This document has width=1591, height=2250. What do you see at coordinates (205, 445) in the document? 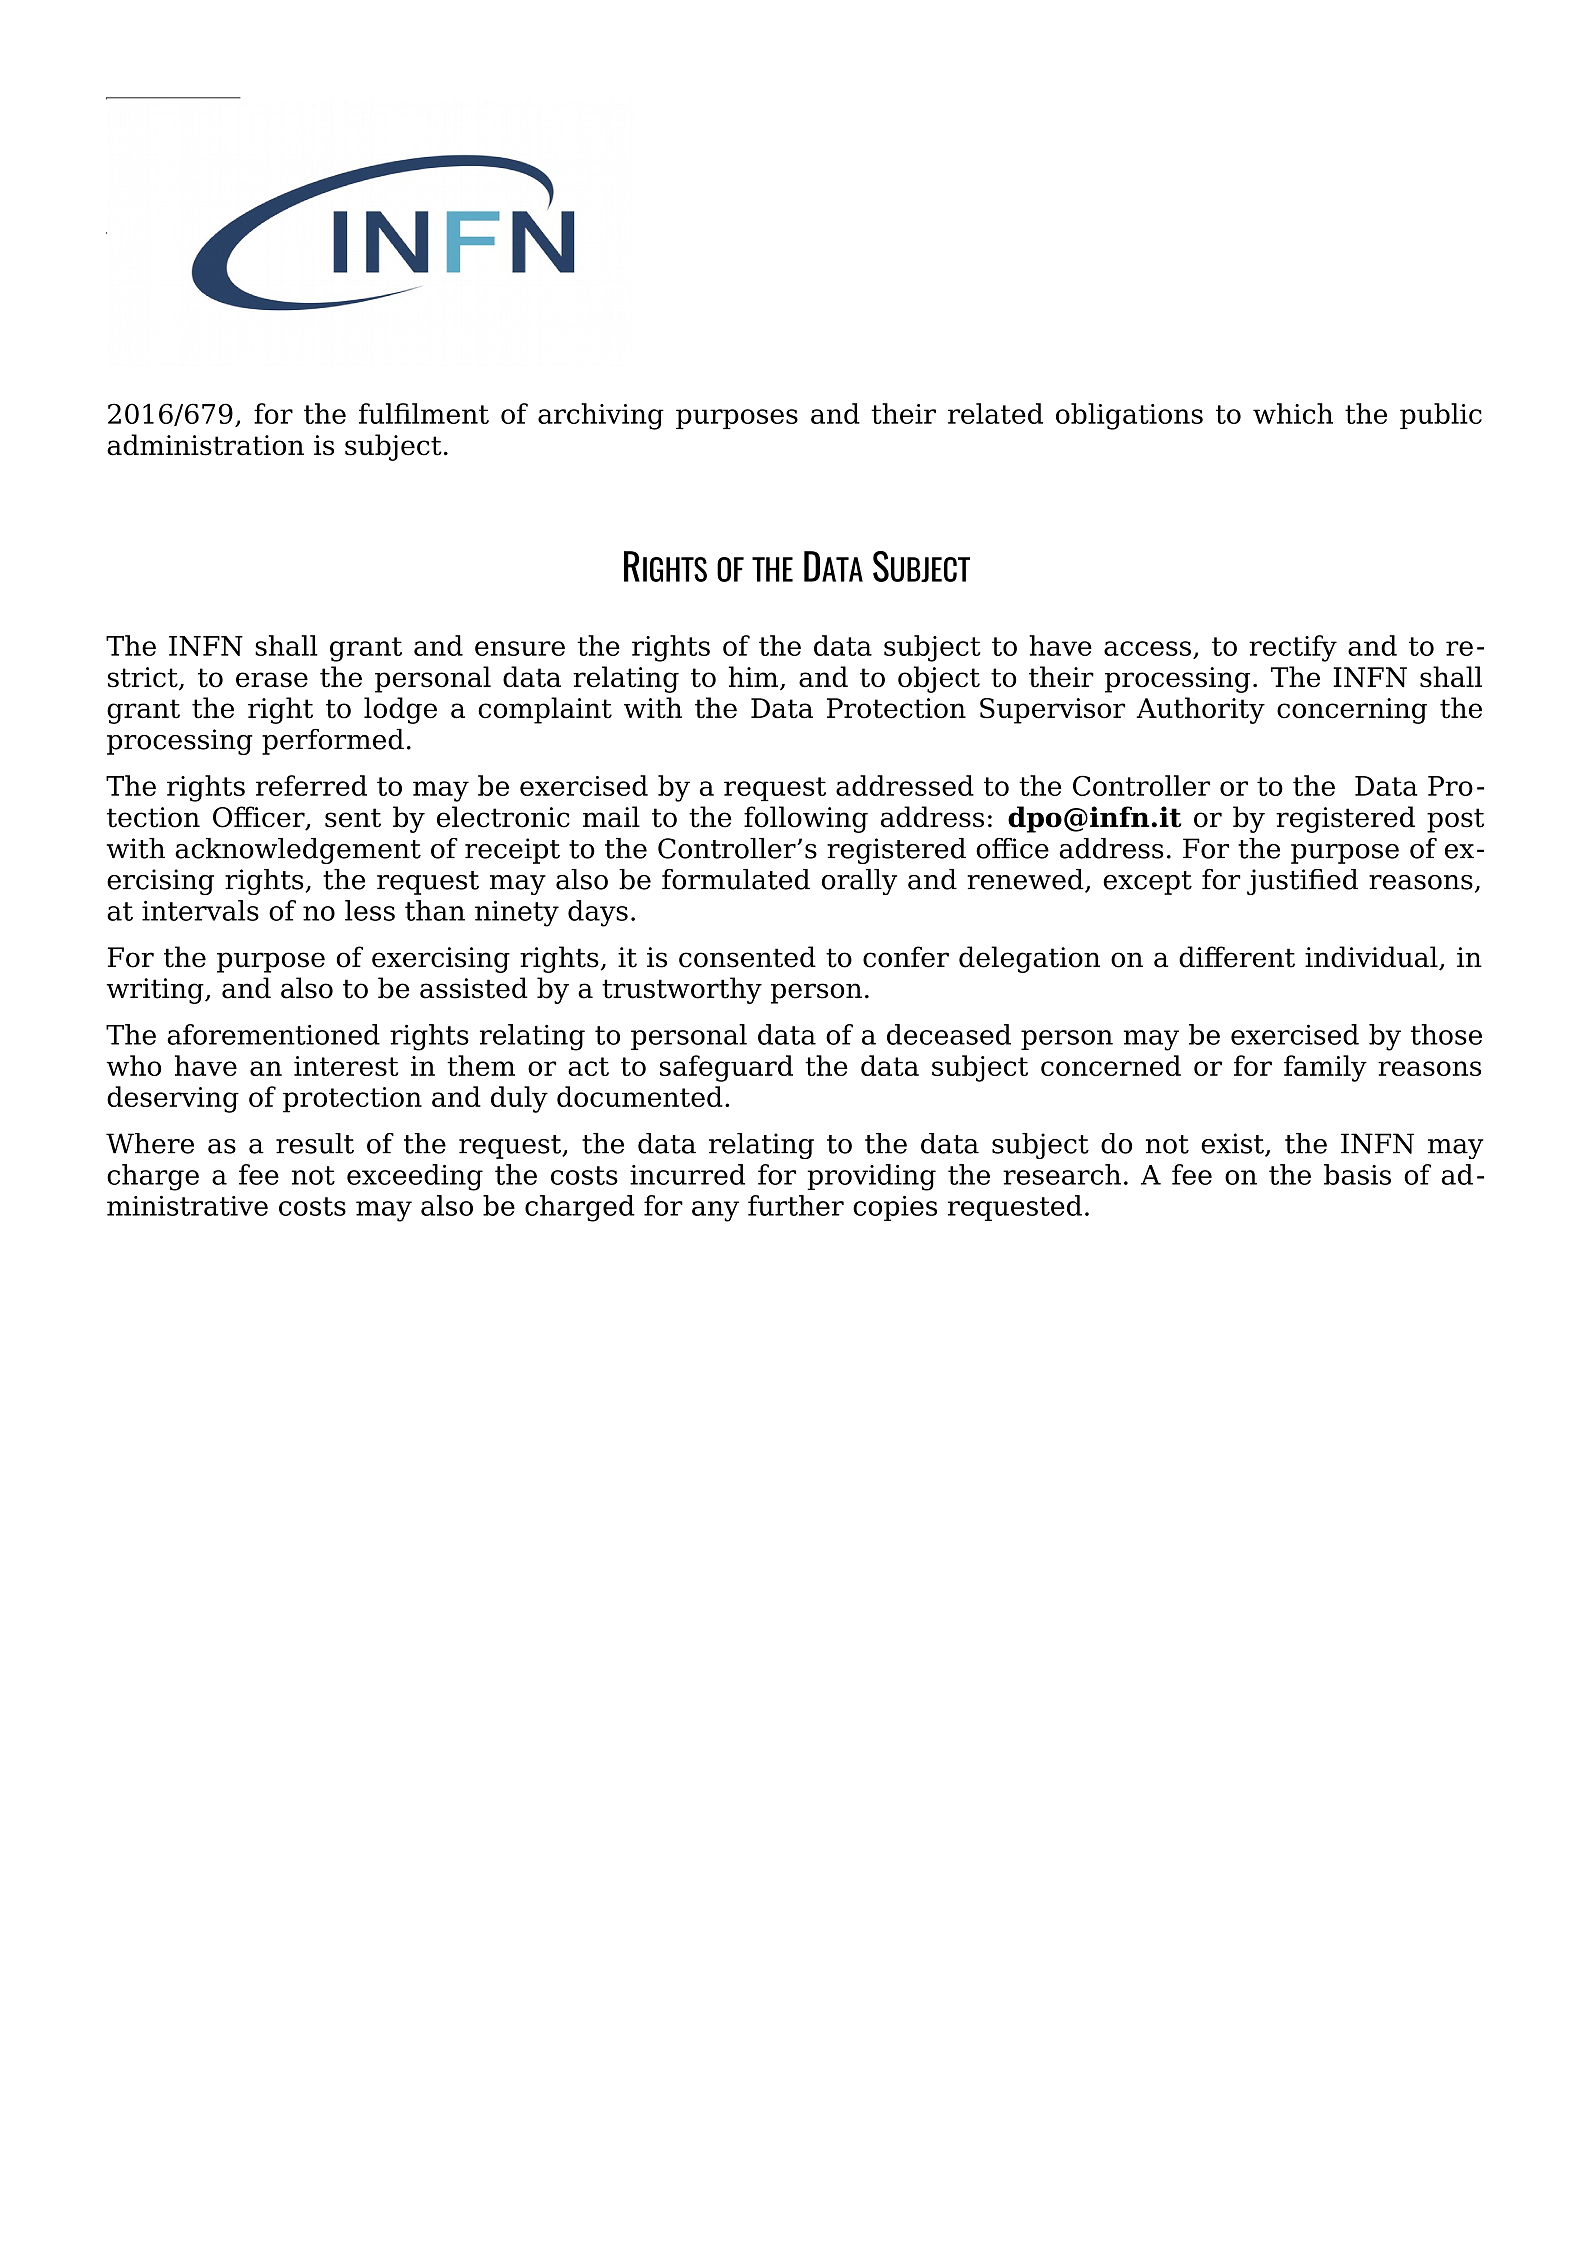
I see `administration` at bounding box center [205, 445].
